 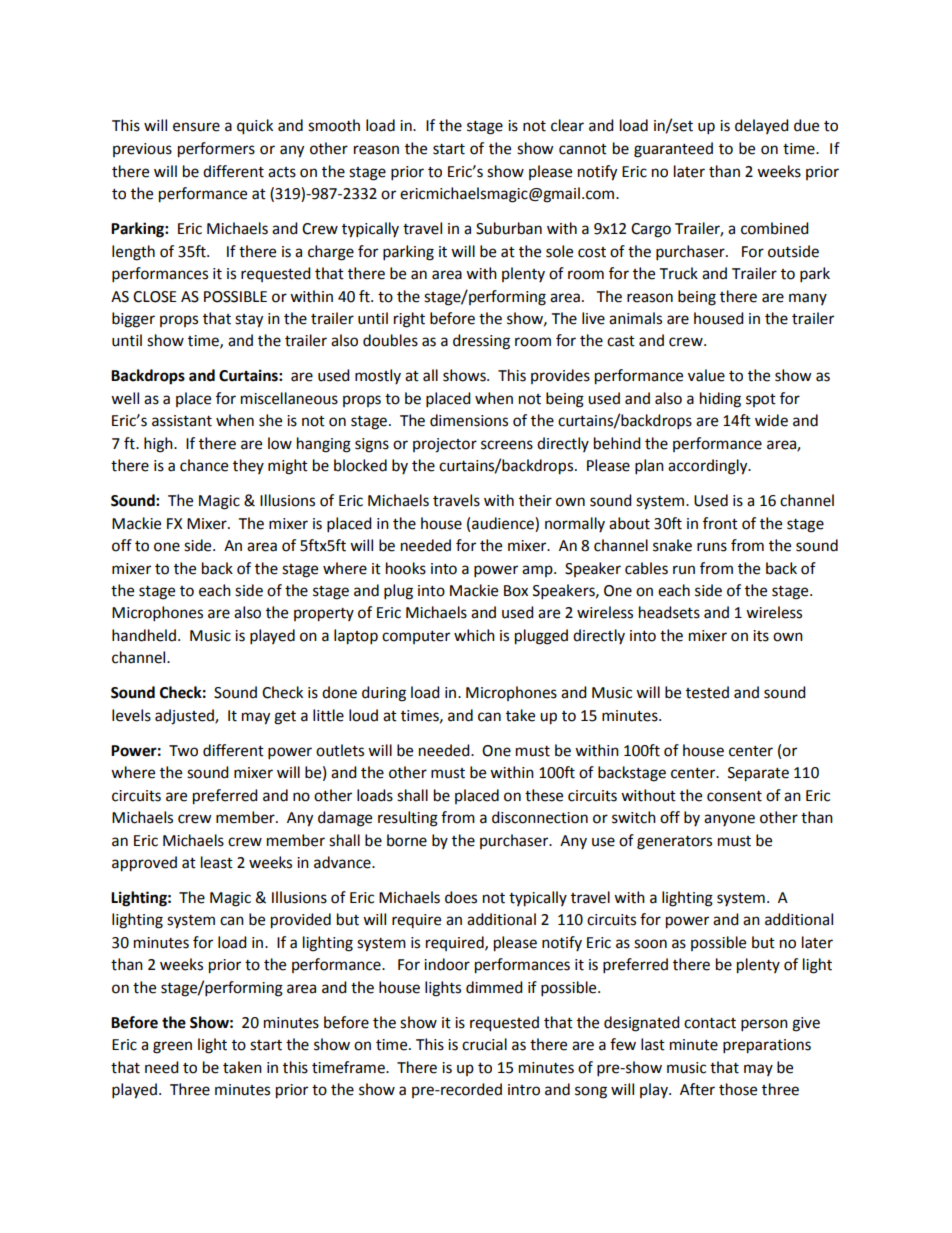 What do you see at coordinates (144, 635) in the document?
I see `handheld` at bounding box center [144, 635].
